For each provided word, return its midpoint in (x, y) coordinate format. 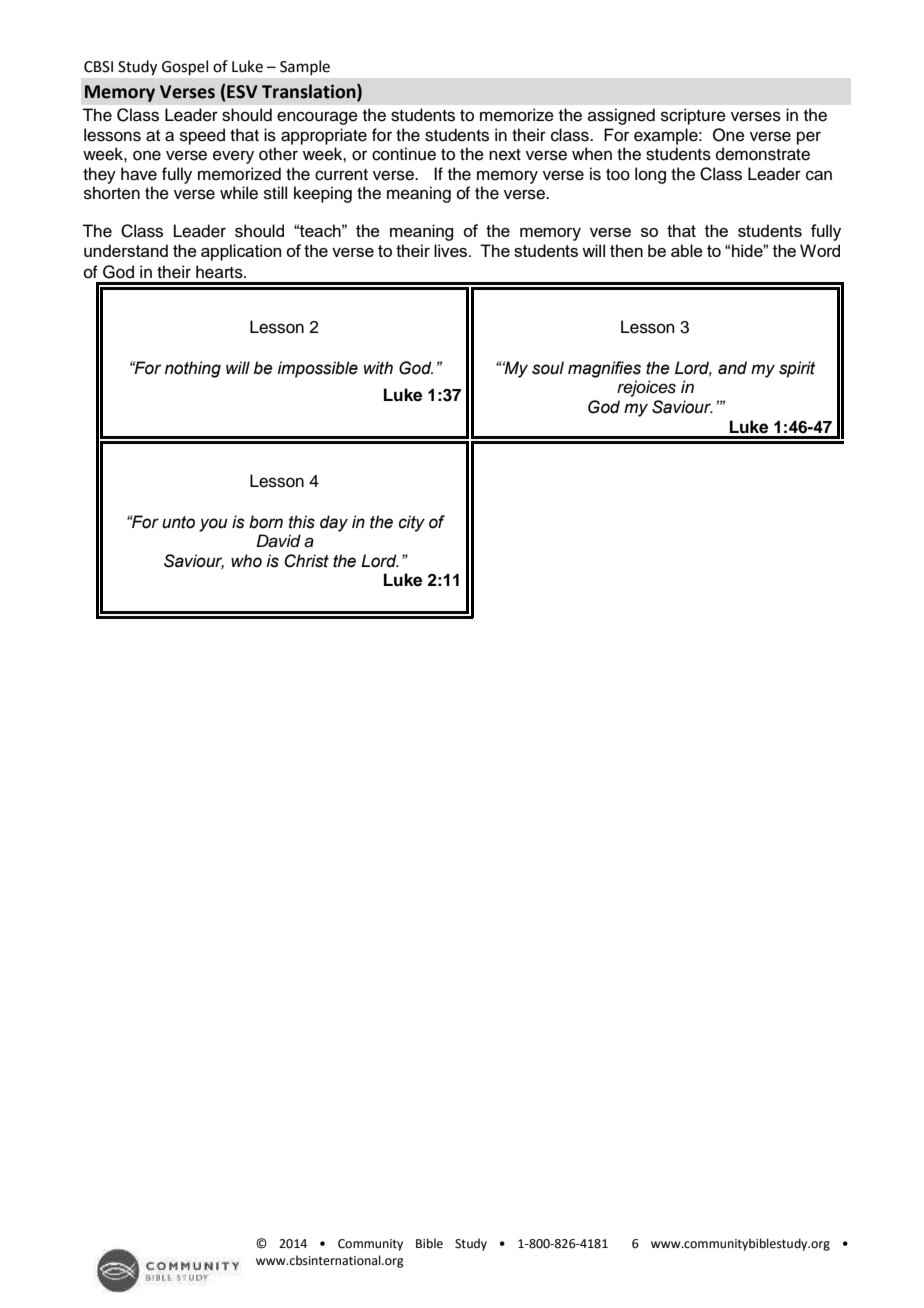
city (412, 523)
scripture (693, 116)
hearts (220, 272)
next (505, 155)
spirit (797, 369)
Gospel (185, 67)
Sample (305, 67)
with (378, 368)
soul (548, 368)
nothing (193, 369)
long (650, 175)
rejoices (646, 388)
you (213, 525)
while (239, 193)
